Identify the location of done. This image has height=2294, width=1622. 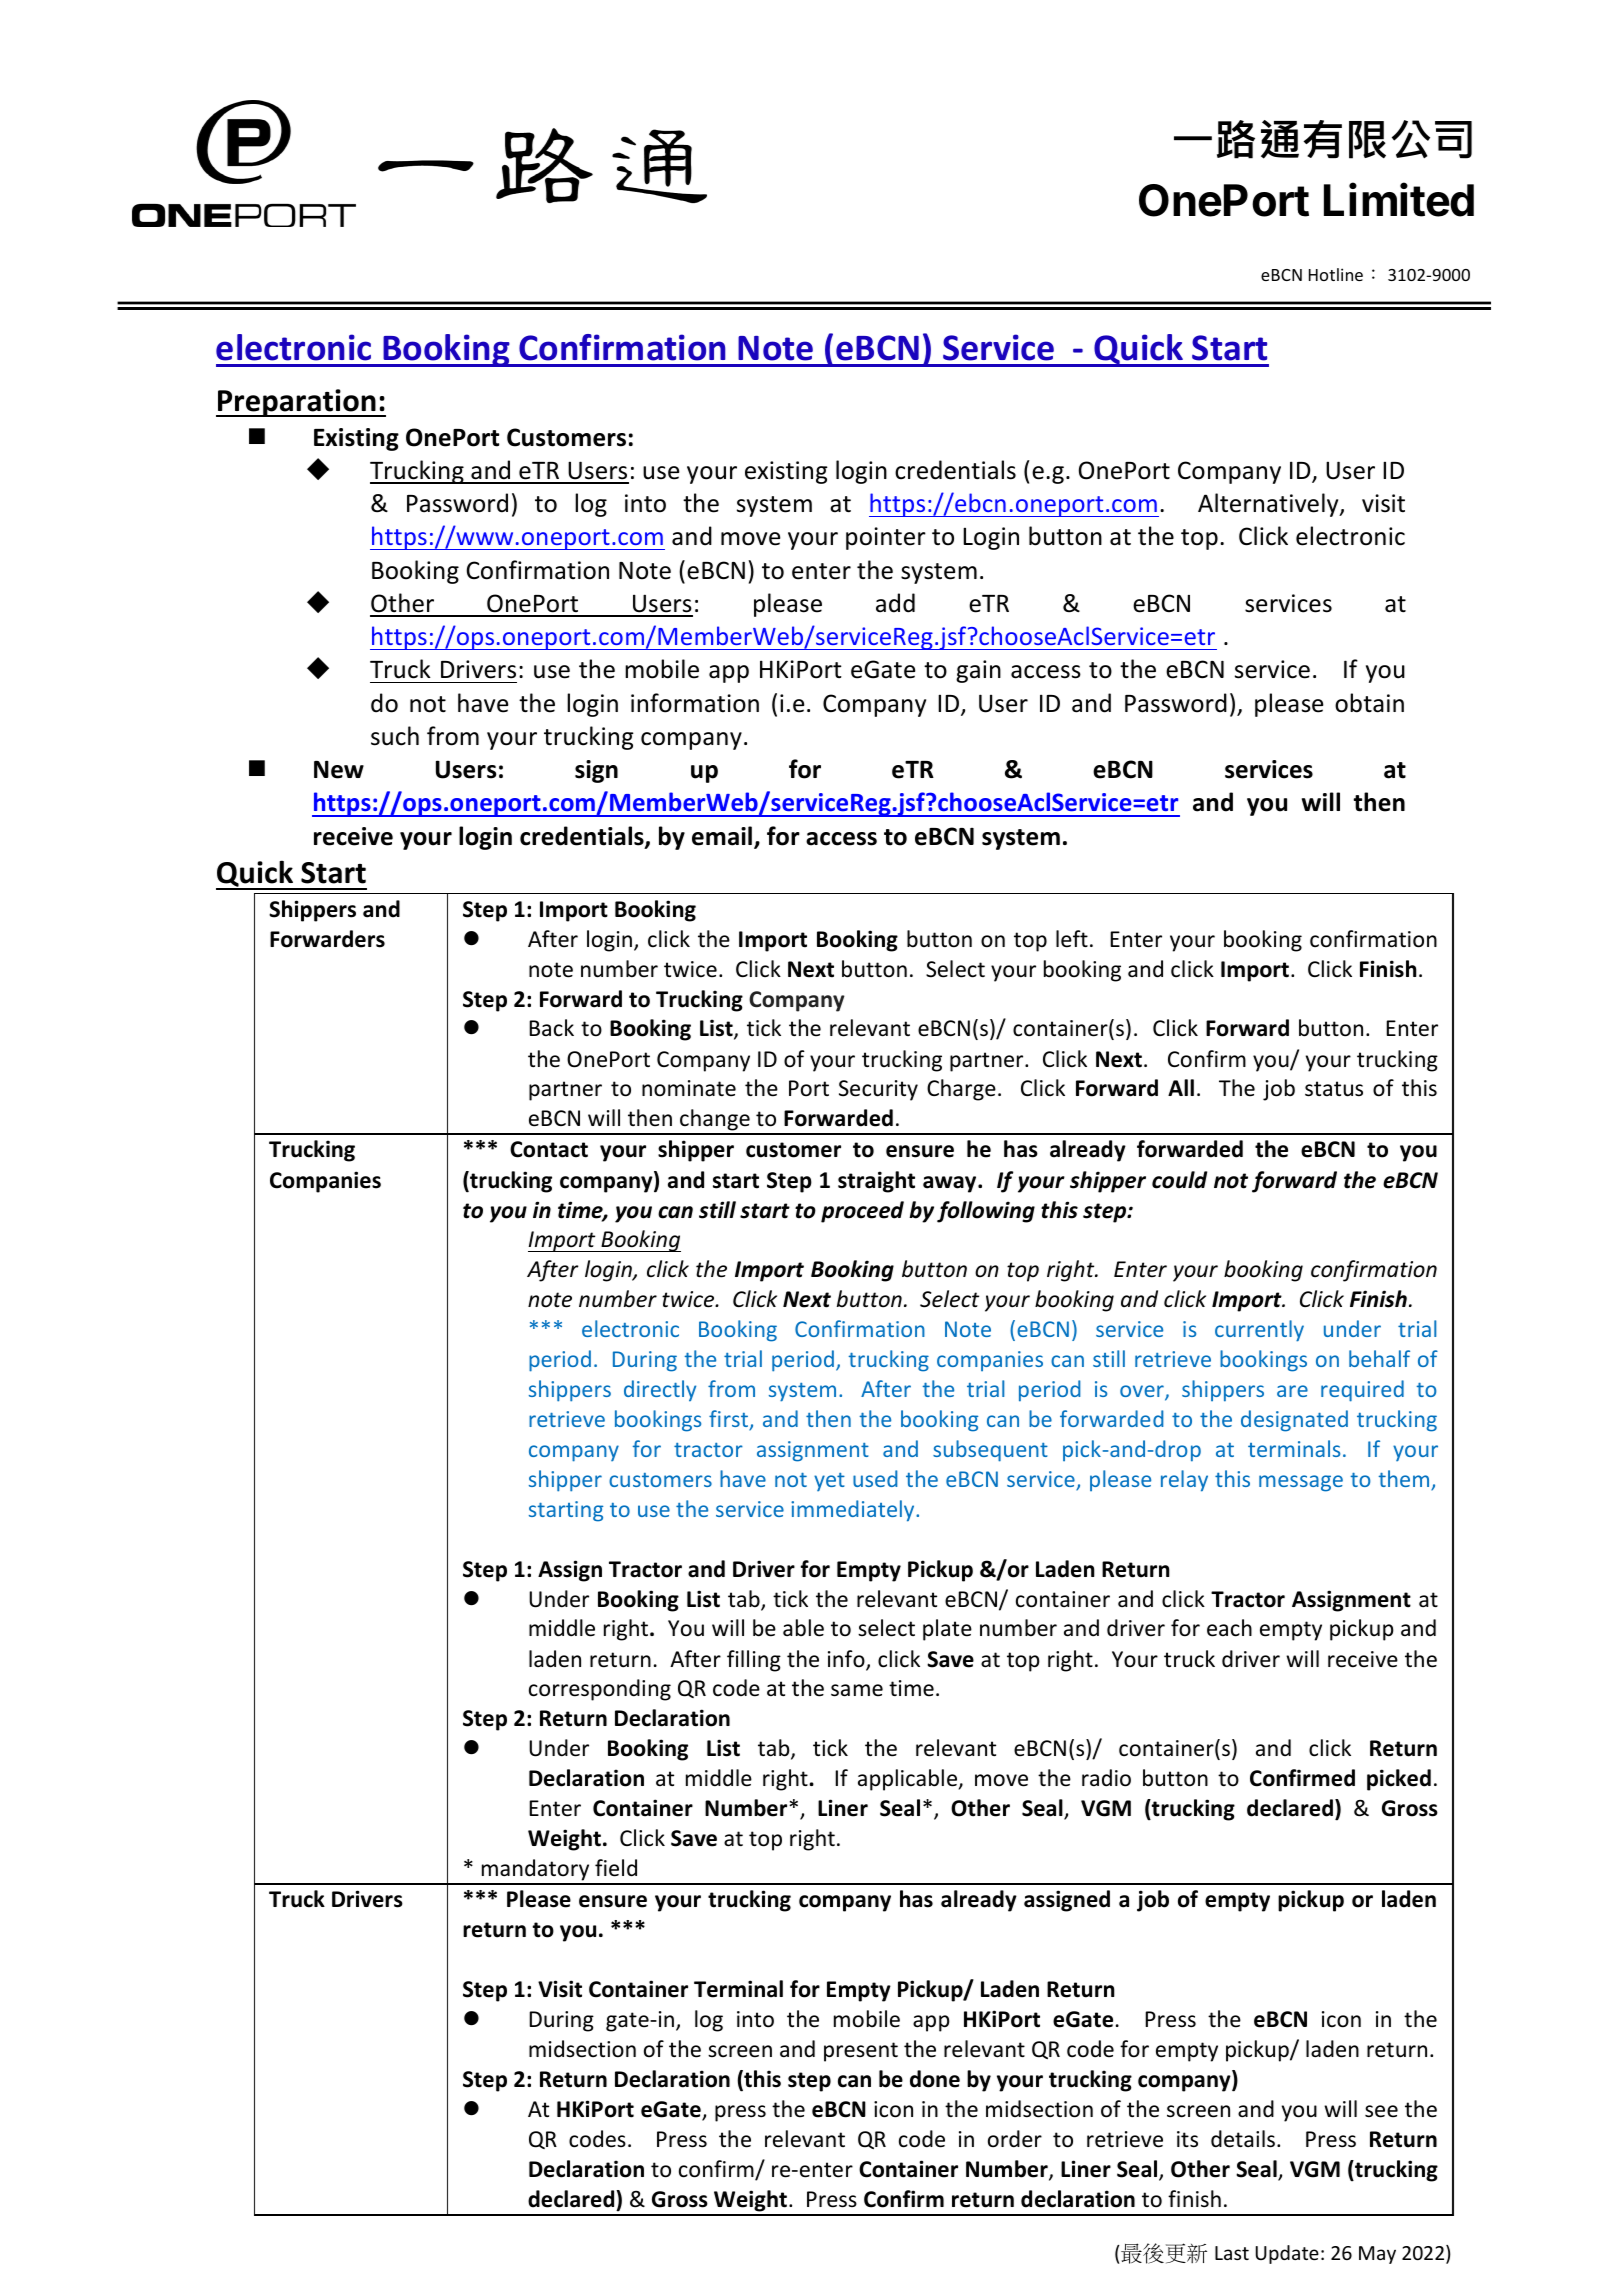
(935, 2079).
